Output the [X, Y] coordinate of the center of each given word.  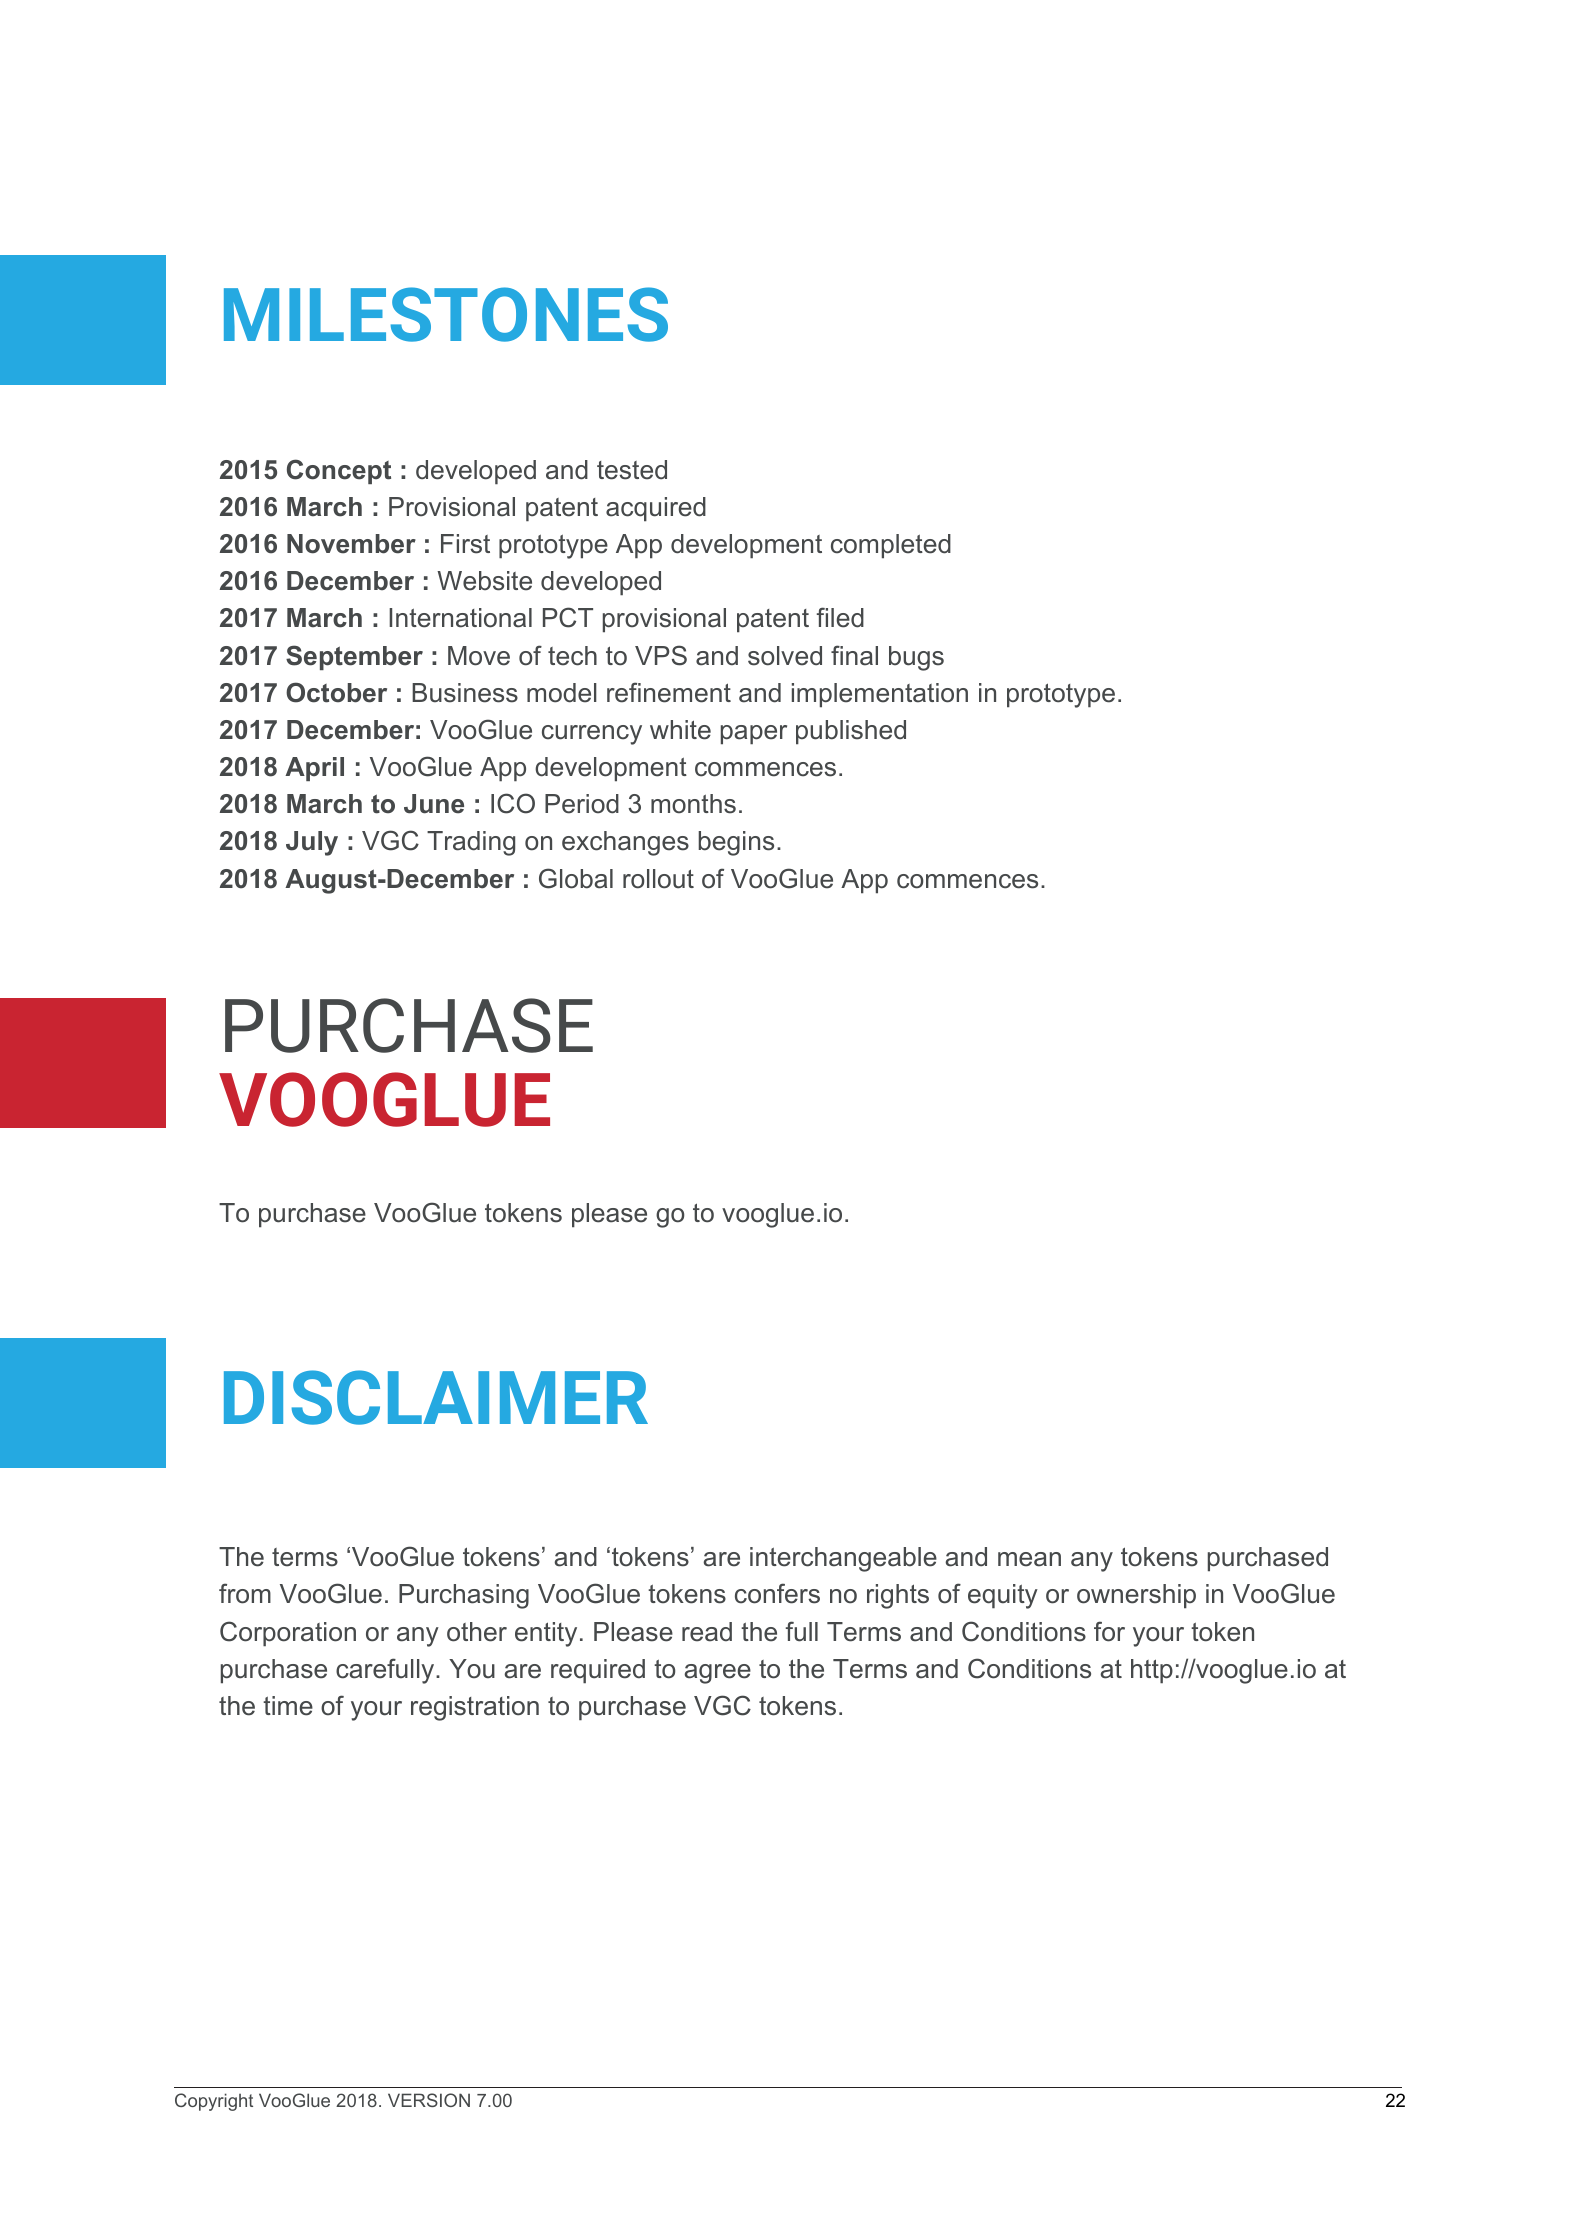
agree [717, 1674]
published [851, 732]
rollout [658, 879]
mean [1029, 1559]
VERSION [429, 2100]
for [1109, 1631]
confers [777, 1593]
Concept [339, 471]
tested [632, 470]
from [245, 1593]
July [312, 843]
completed [891, 546]
